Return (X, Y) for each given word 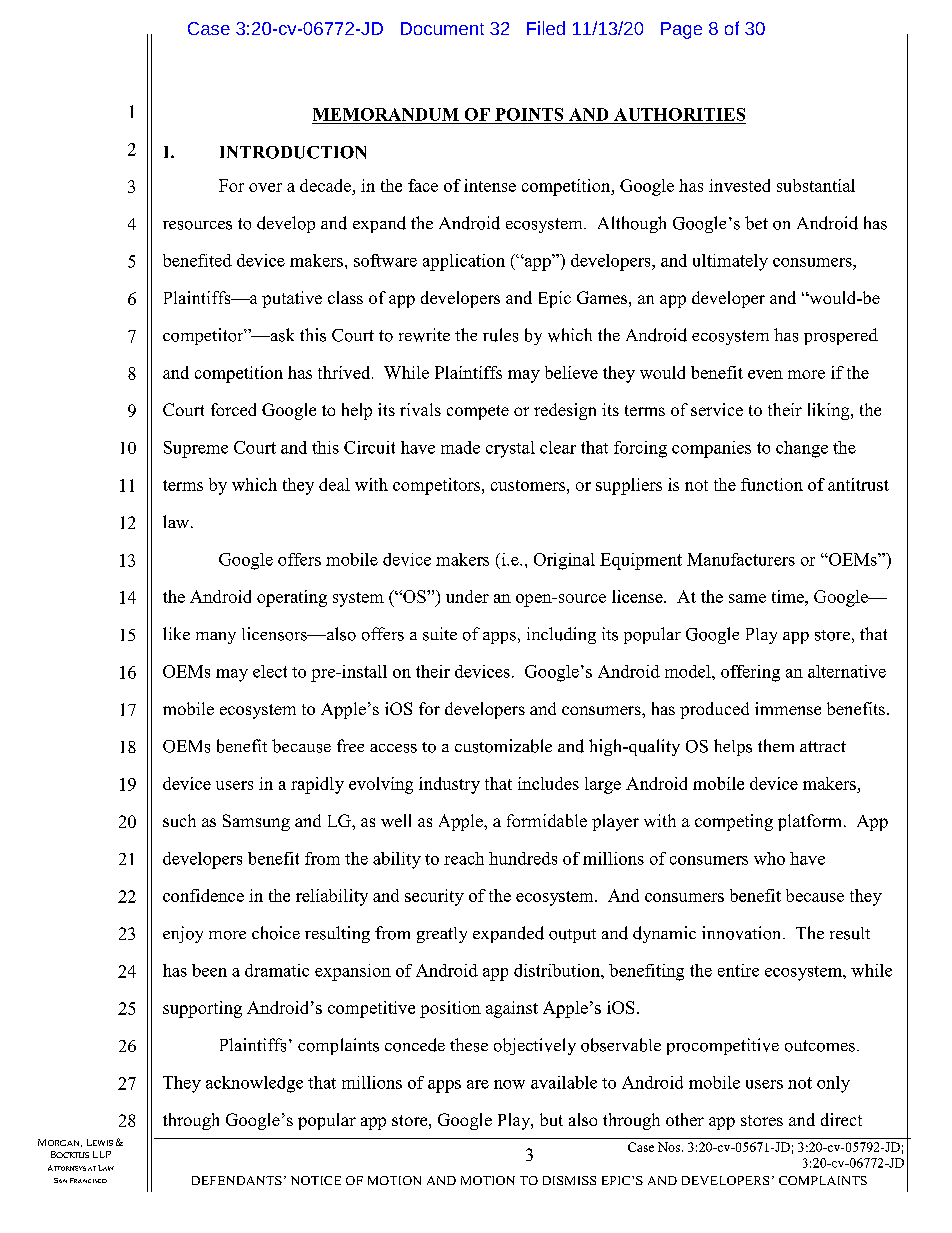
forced (233, 409)
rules (500, 335)
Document (442, 28)
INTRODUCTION (293, 152)
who (769, 858)
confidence (203, 895)
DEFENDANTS (237, 1180)
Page (681, 30)
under (467, 596)
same (747, 598)
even (765, 374)
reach (464, 858)
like (176, 633)
